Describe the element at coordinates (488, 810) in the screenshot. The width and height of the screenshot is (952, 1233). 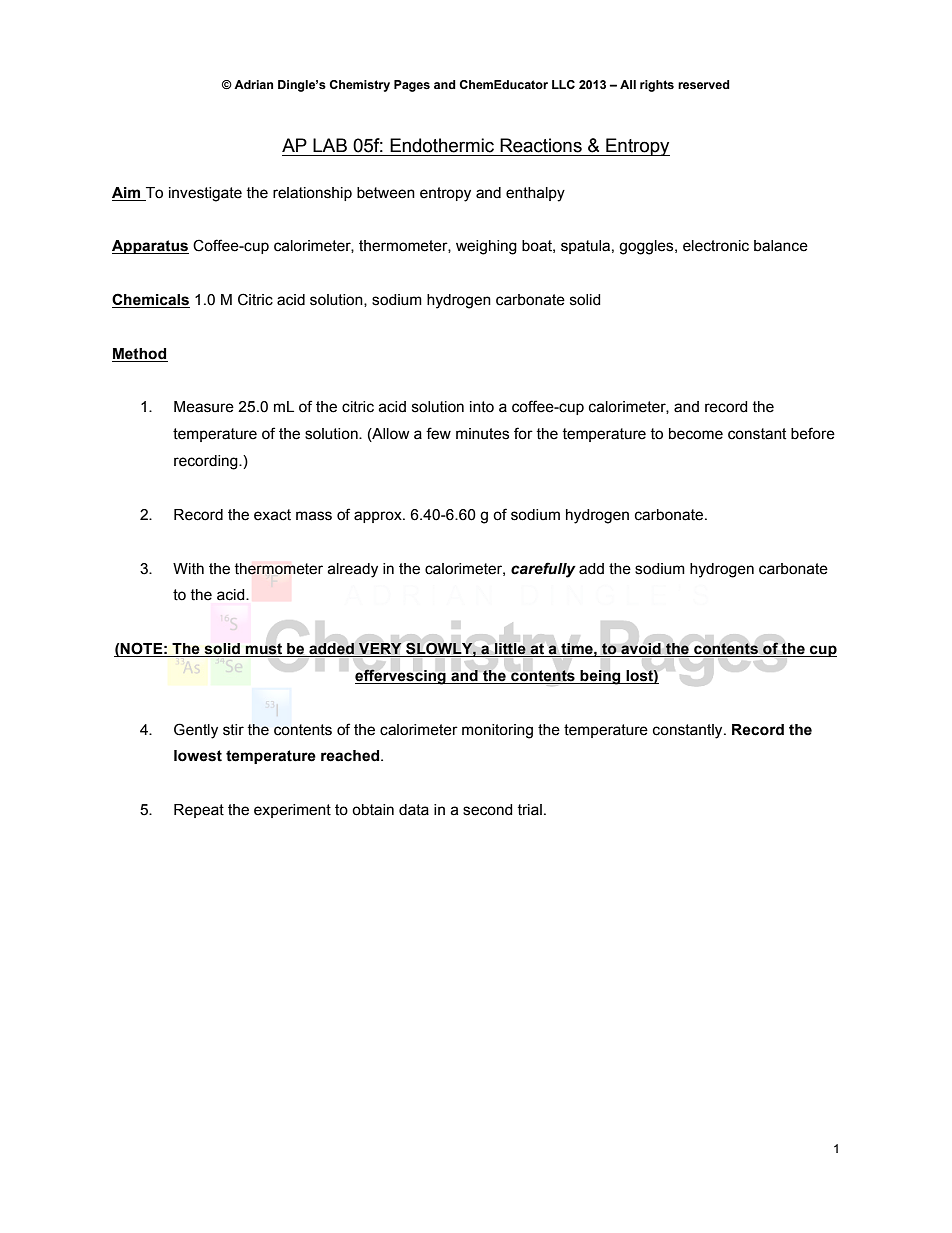
I see `second` at that location.
